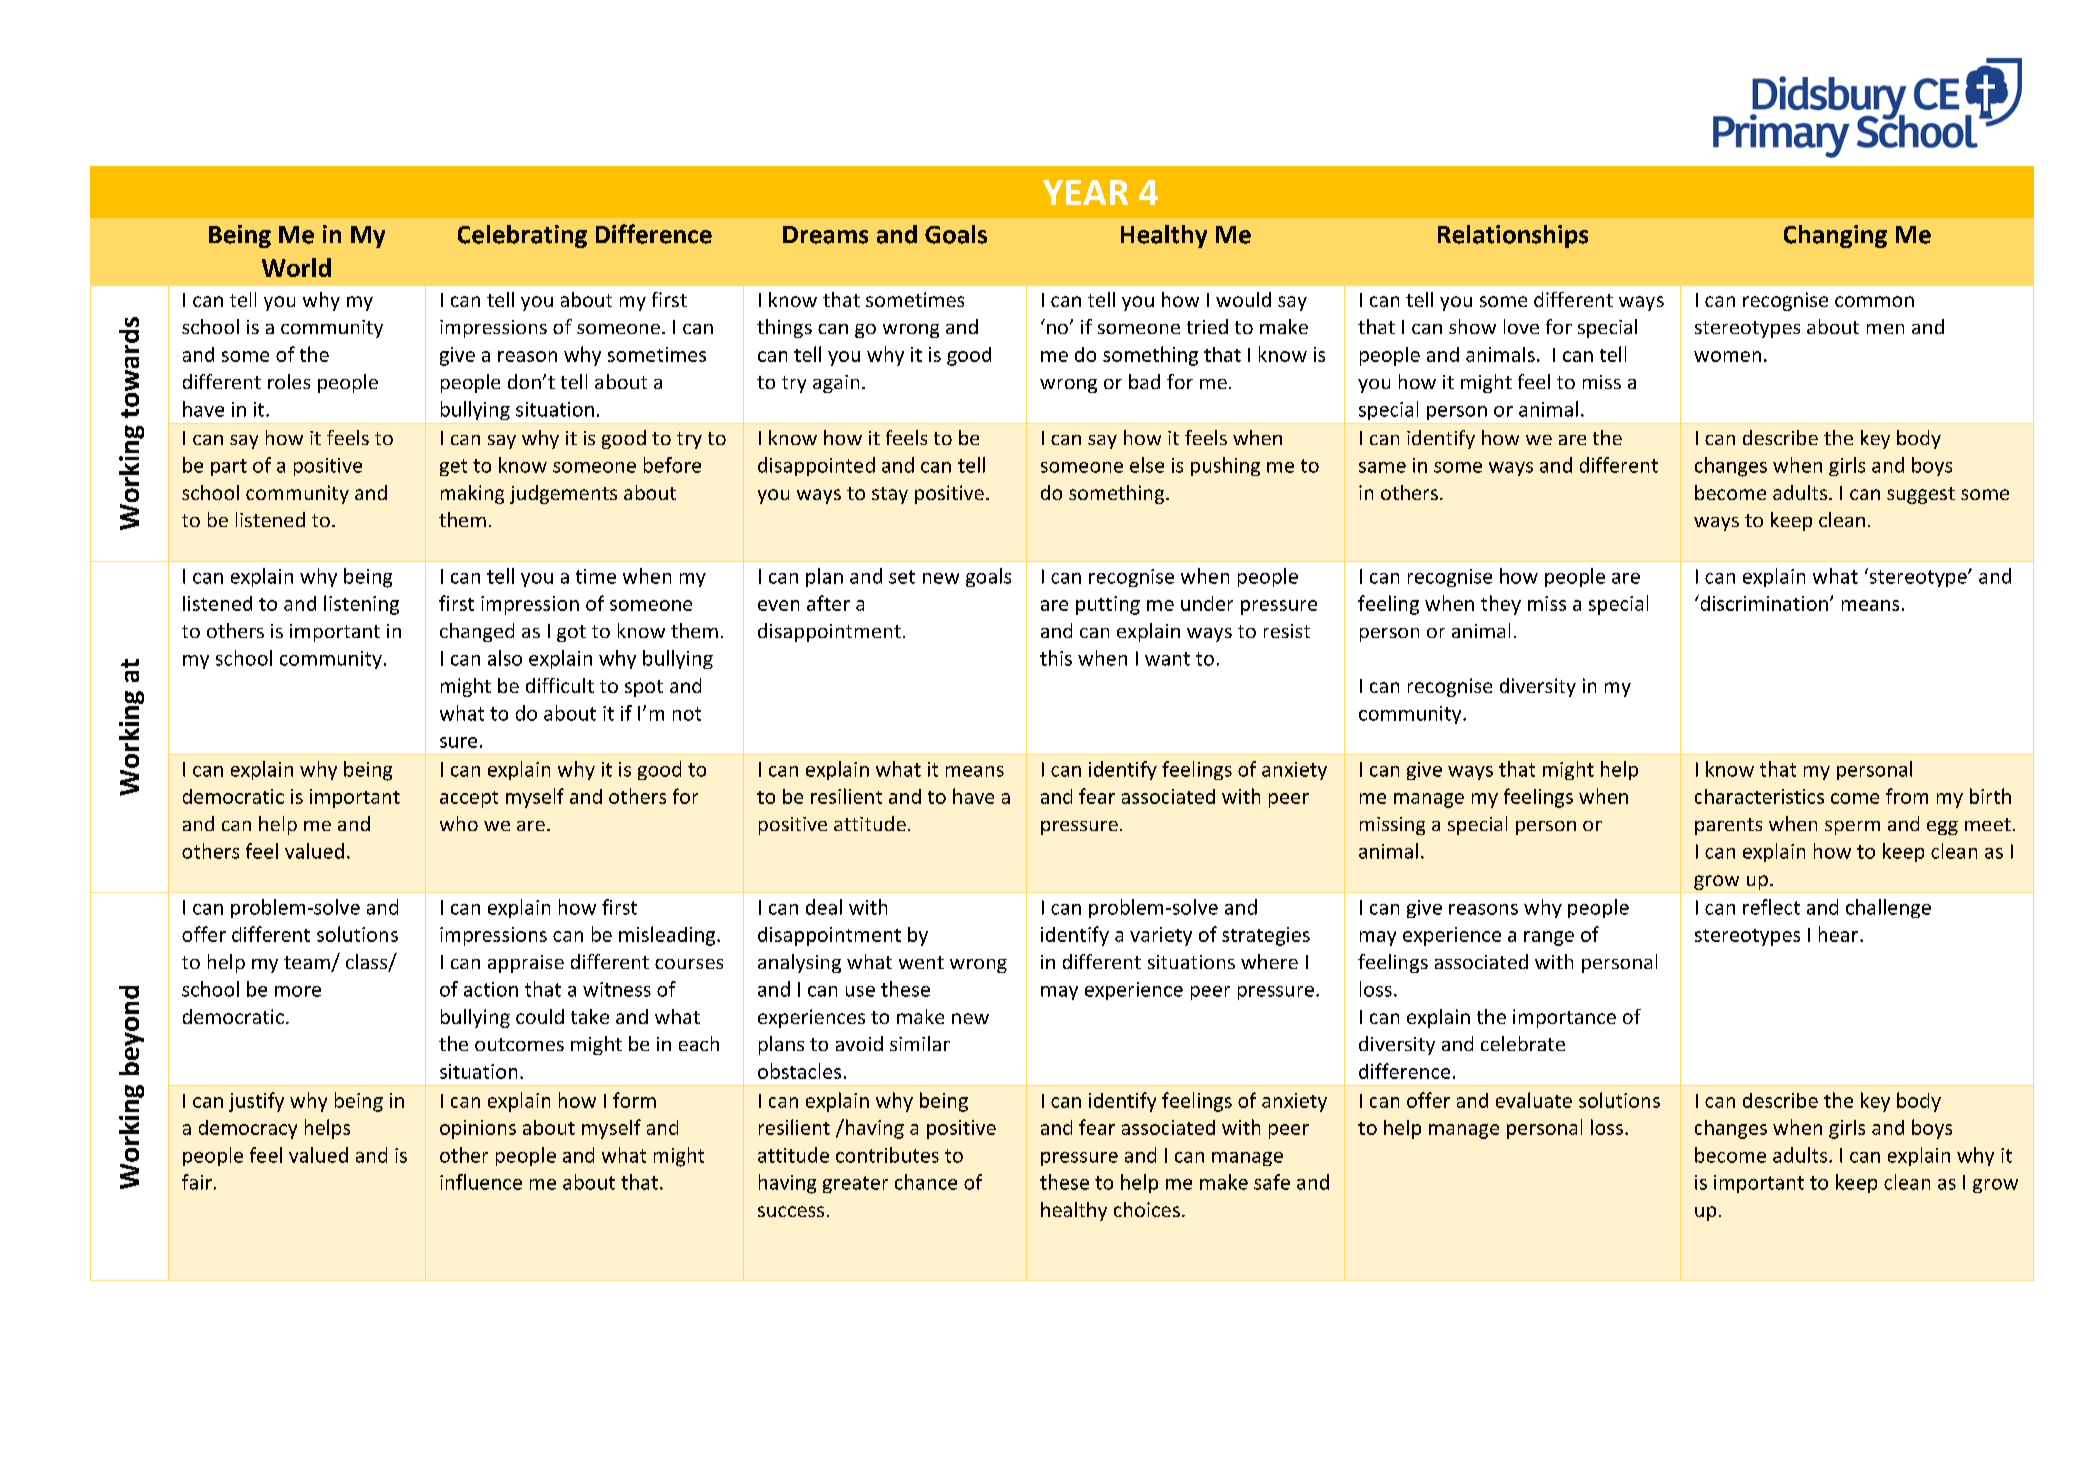  What do you see at coordinates (1085, 192) in the image?
I see `YEAR` at bounding box center [1085, 192].
